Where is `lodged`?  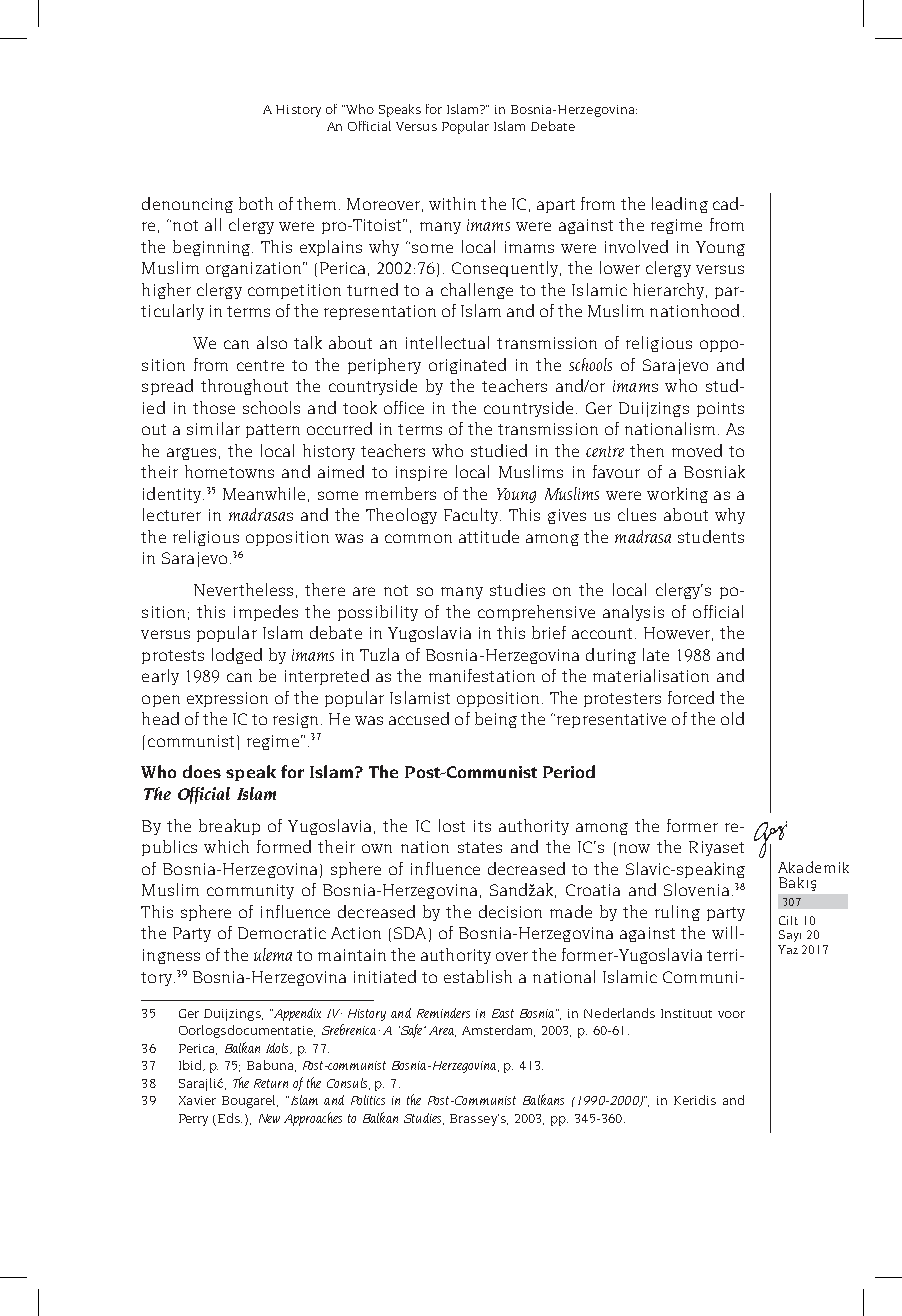
lodged is located at coordinates (237, 656).
